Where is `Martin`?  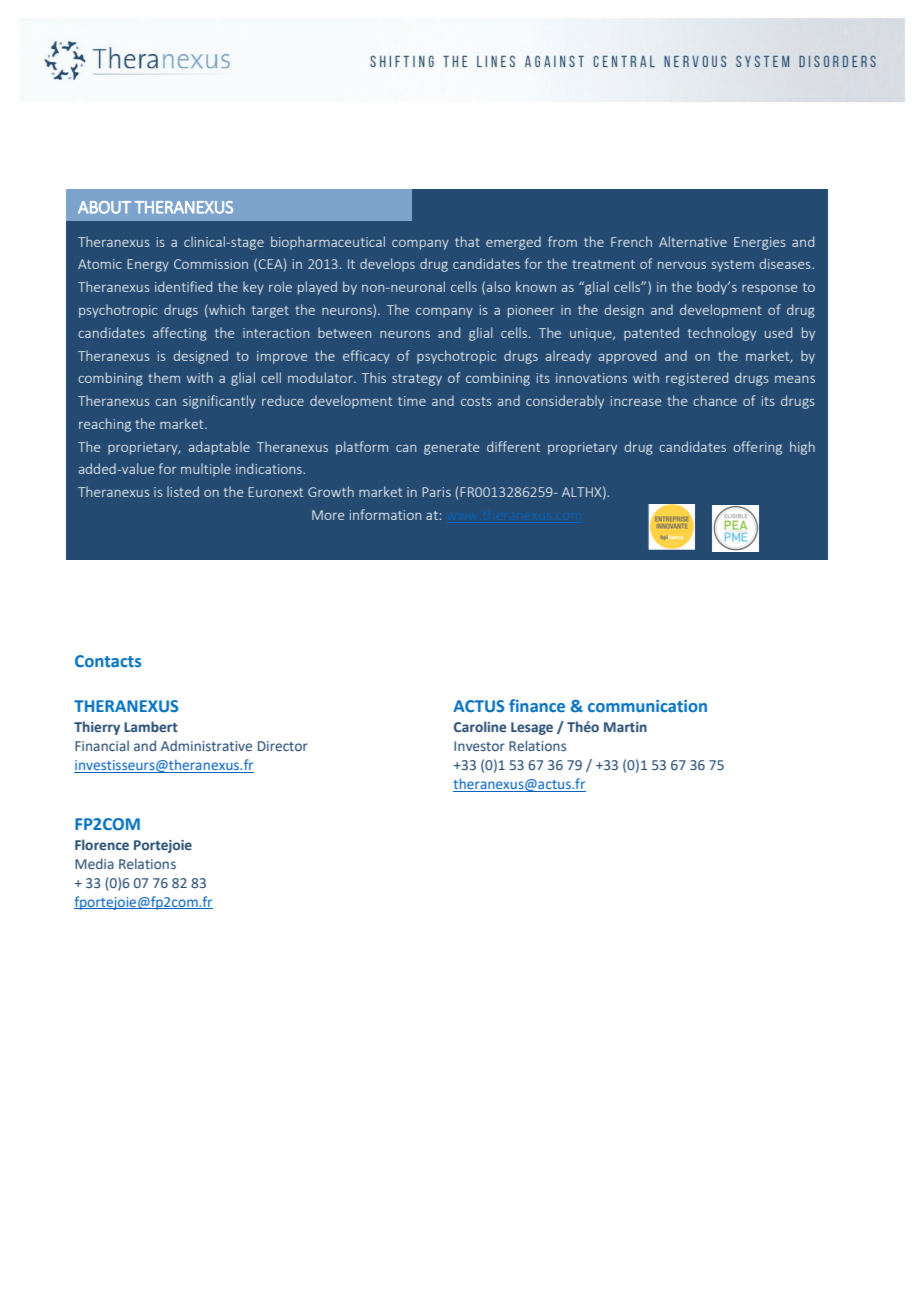 Martin is located at coordinates (625, 727).
